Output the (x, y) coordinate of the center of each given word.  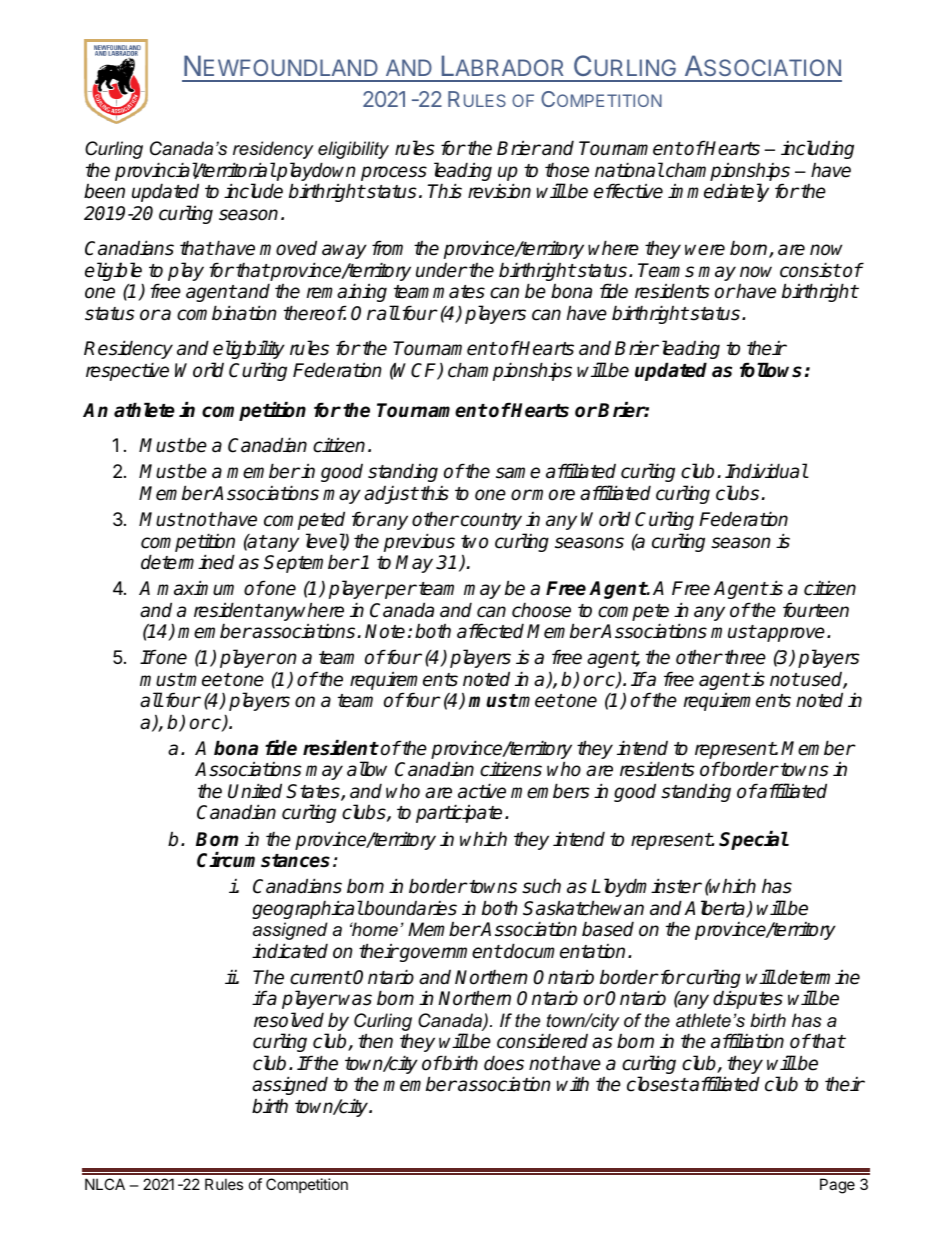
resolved (289, 1020)
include (253, 191)
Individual (766, 471)
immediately (718, 192)
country (490, 521)
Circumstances (263, 860)
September (311, 563)
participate (459, 813)
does (504, 1063)
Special (754, 840)
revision (499, 191)
